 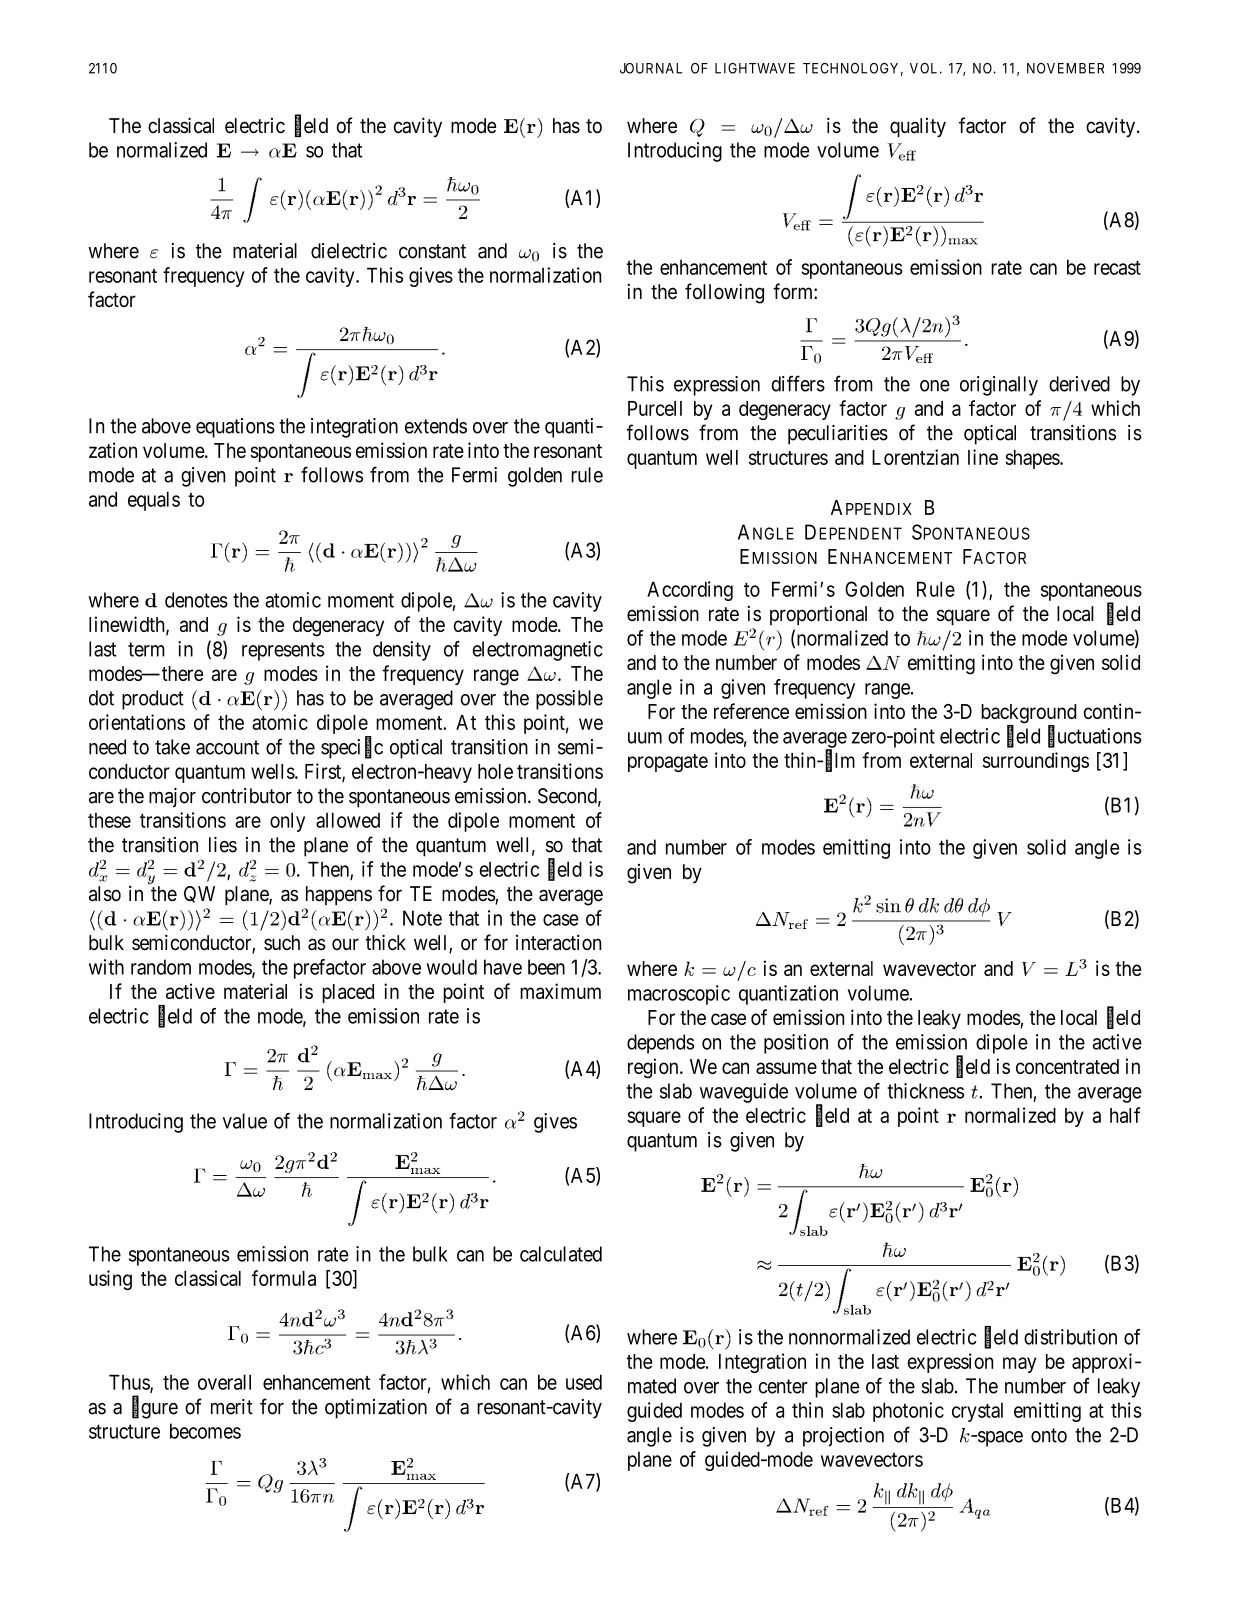 What do you see at coordinates (690, 591) in the screenshot?
I see `According` at bounding box center [690, 591].
